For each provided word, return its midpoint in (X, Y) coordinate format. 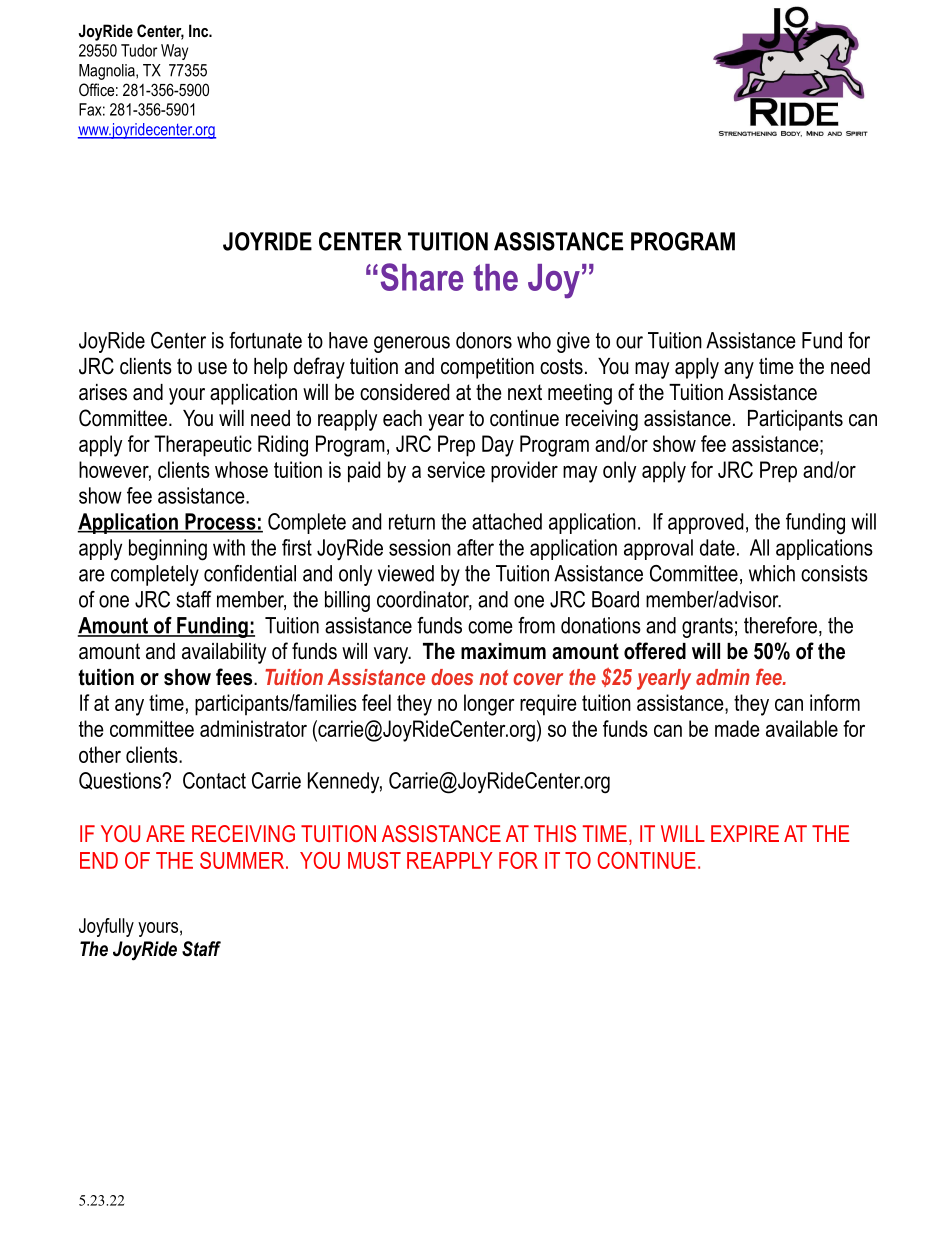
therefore (780, 625)
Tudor (139, 50)
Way (174, 52)
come (490, 627)
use (212, 368)
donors (484, 340)
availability (224, 653)
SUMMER (242, 860)
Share (422, 277)
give (573, 342)
